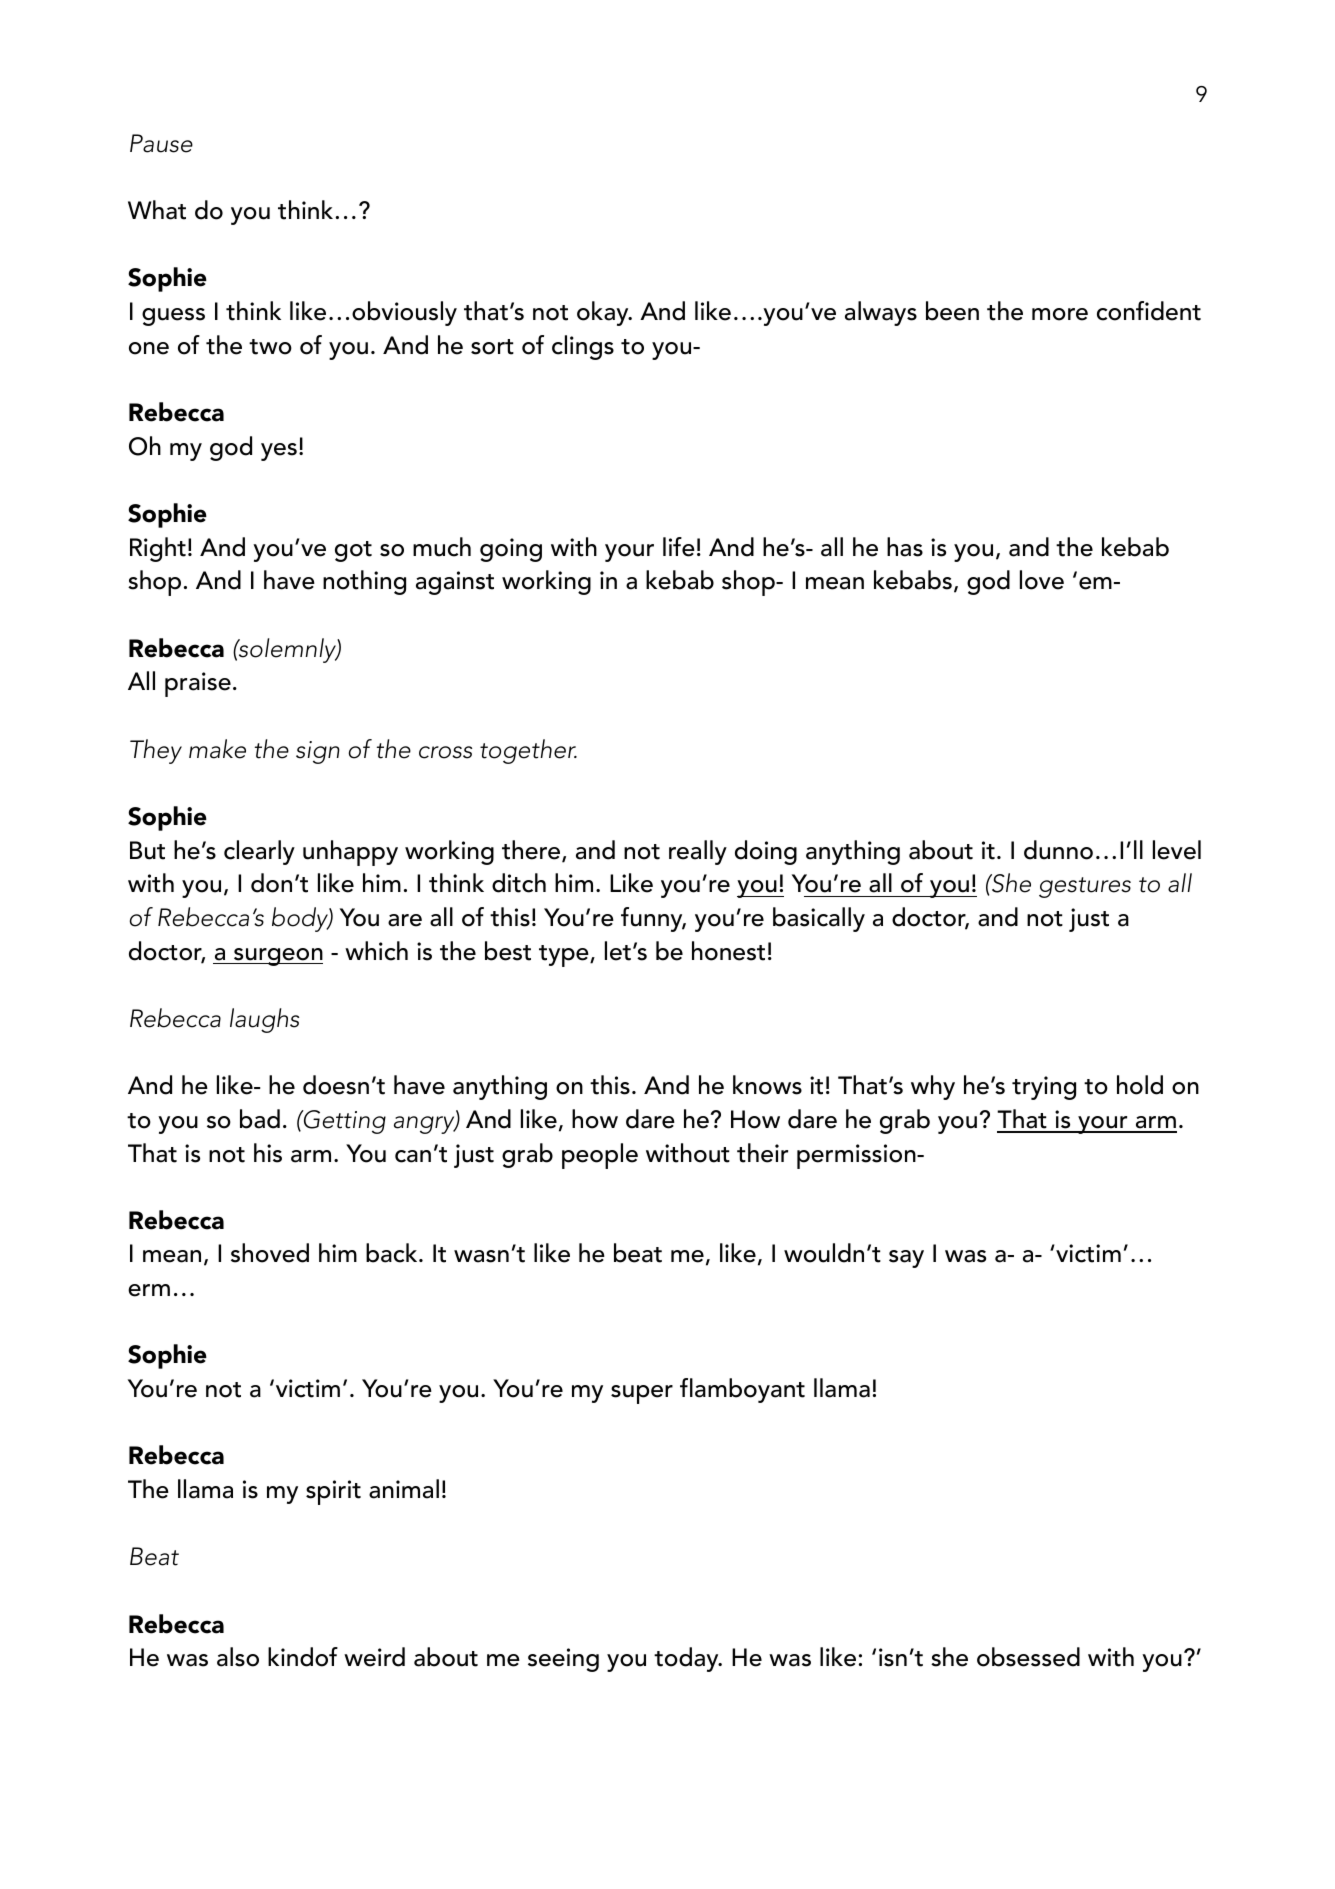 The height and width of the screenshot is (1889, 1335). What do you see at coordinates (687, 1659) in the screenshot?
I see `today` at bounding box center [687, 1659].
